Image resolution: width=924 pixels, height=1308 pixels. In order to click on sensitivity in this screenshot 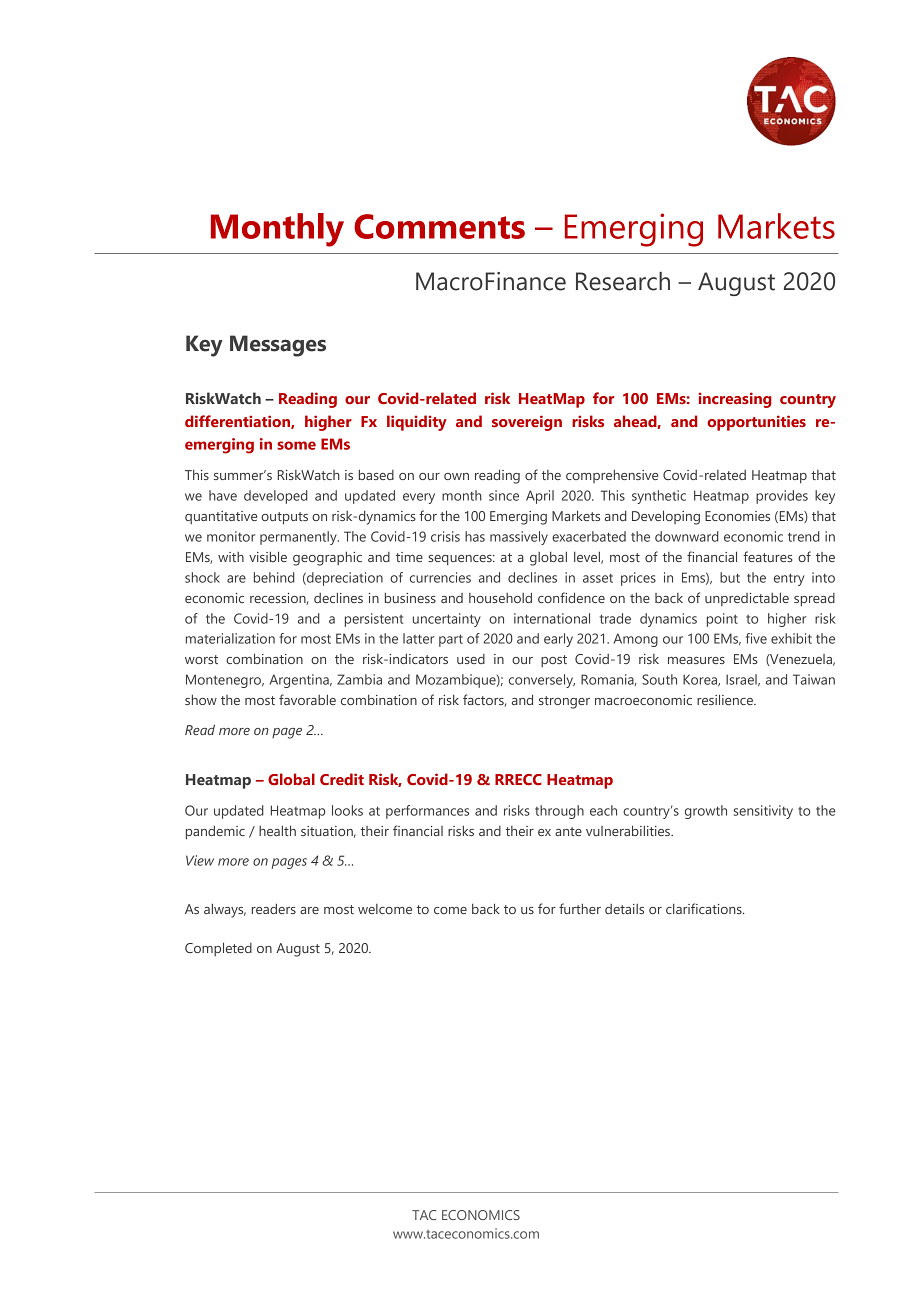, I will do `click(763, 812)`.
